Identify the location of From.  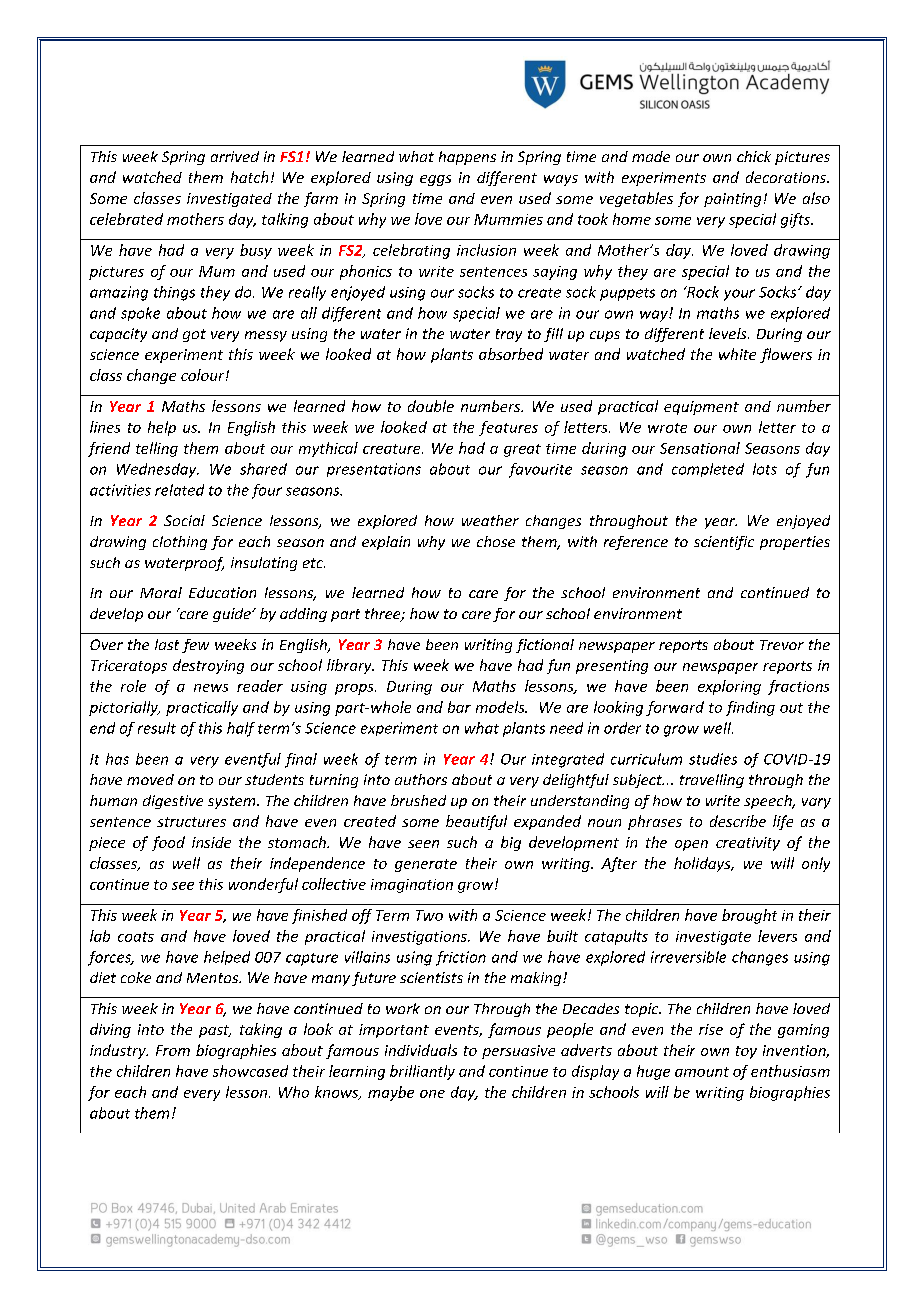
(173, 1050).
